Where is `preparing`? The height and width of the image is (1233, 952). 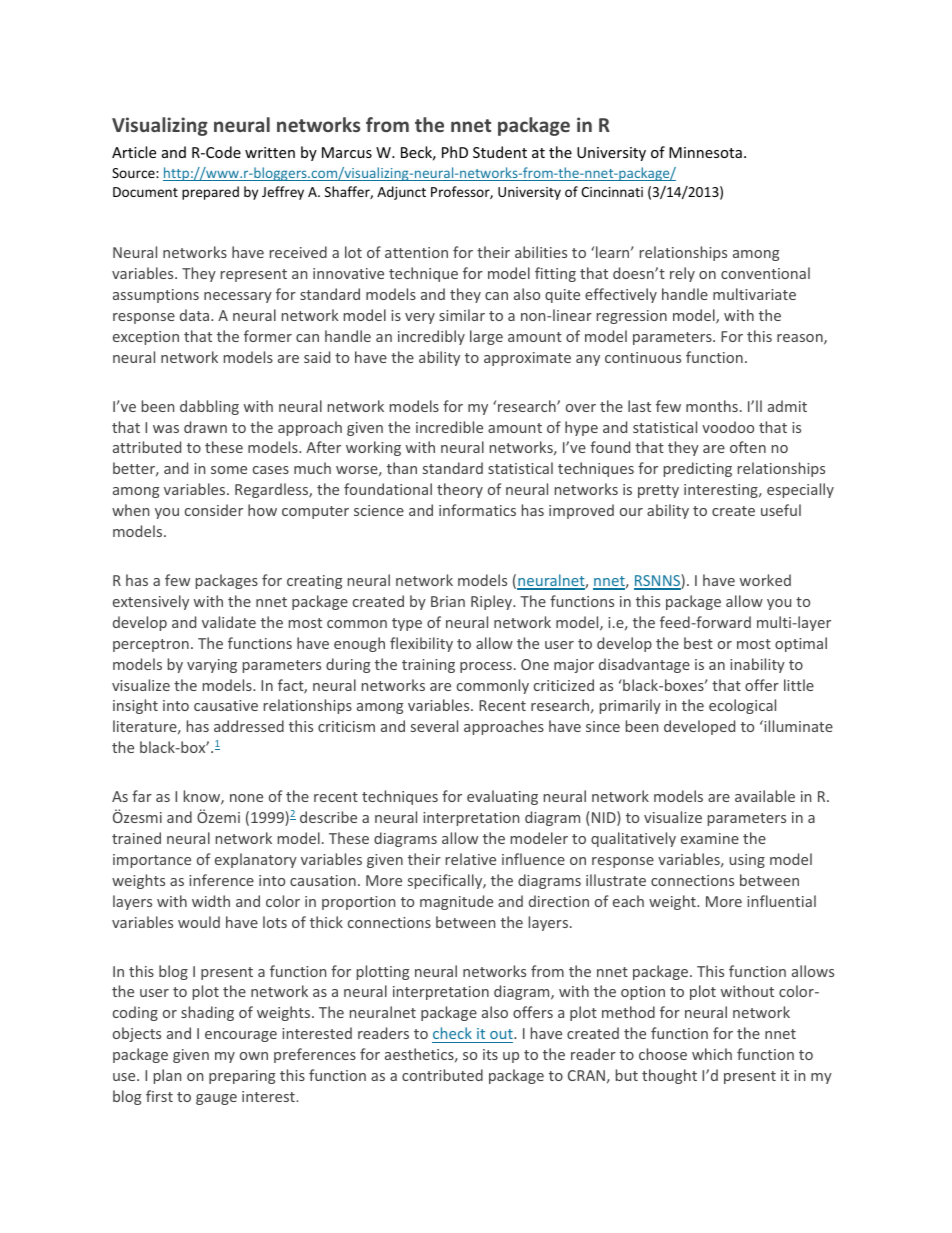 preparing is located at coordinates (242, 1077).
